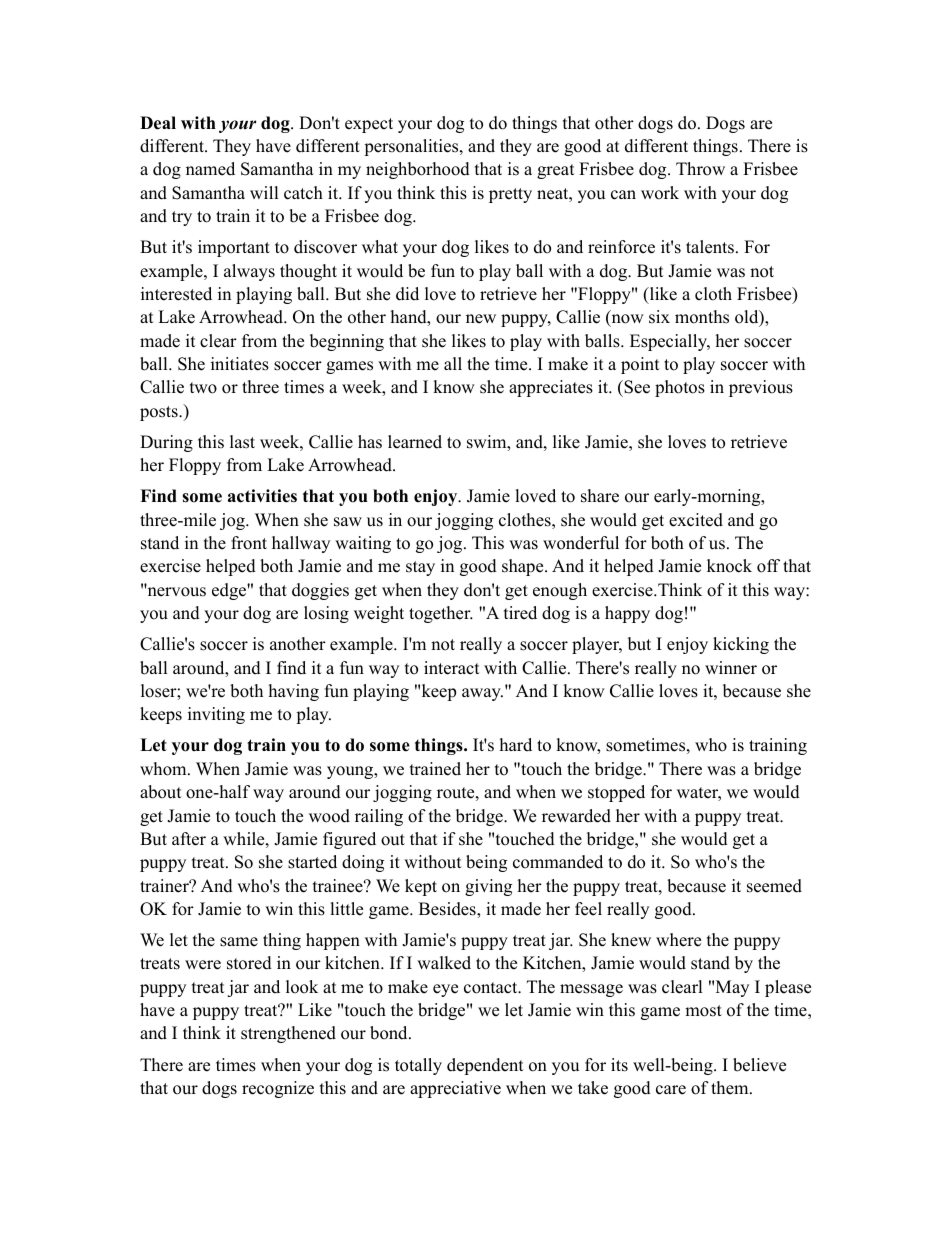 The image size is (952, 1233). Describe the element at coordinates (189, 839) in the screenshot. I see `after` at that location.
